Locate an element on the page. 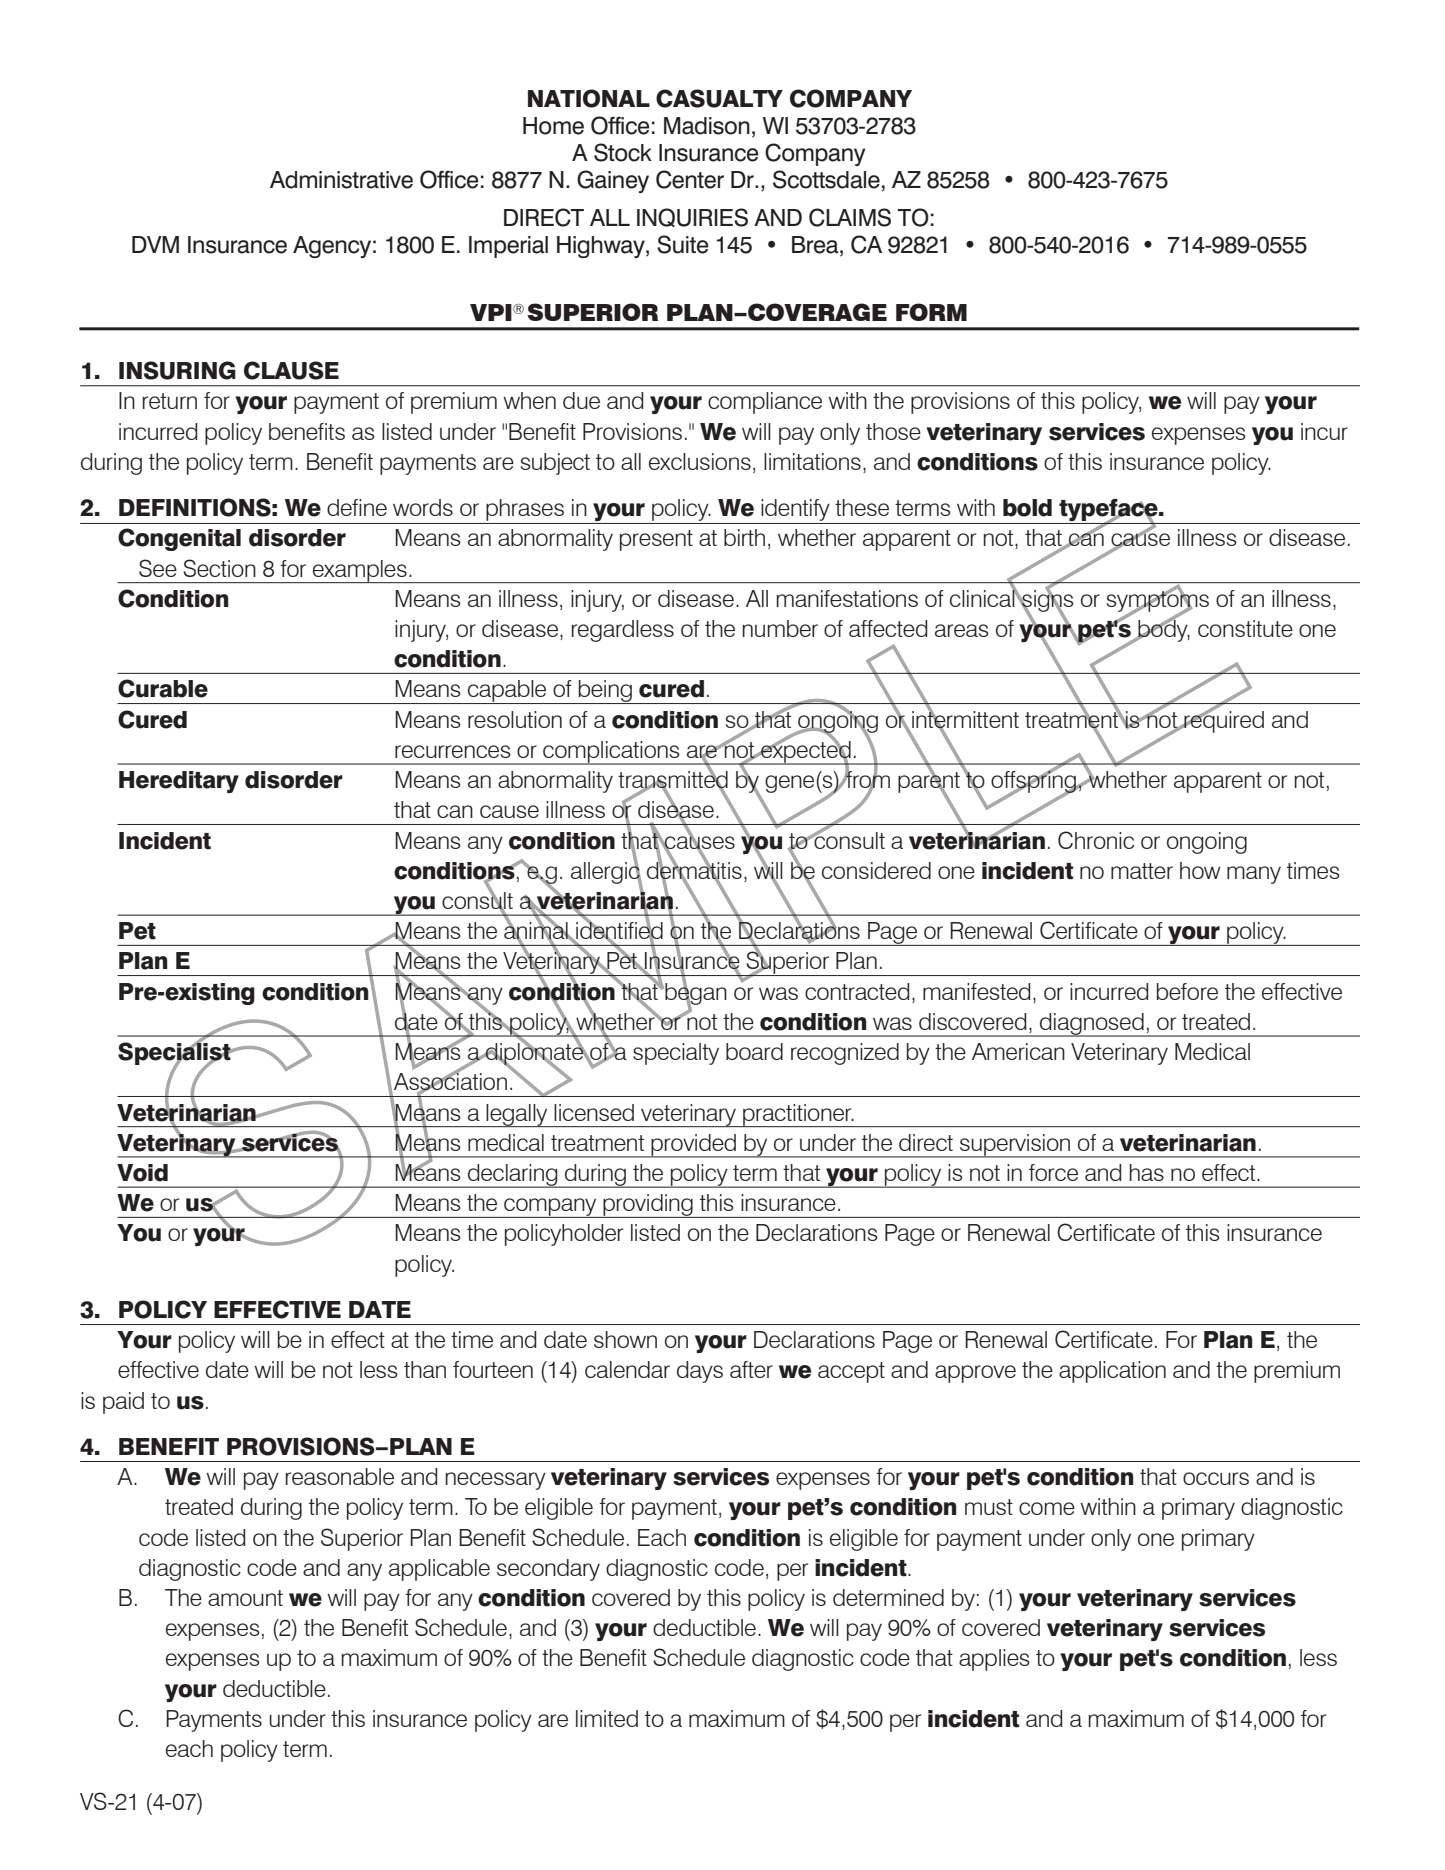 The width and height of the page is (1445, 1870). Specialist is located at coordinates (175, 1054).
